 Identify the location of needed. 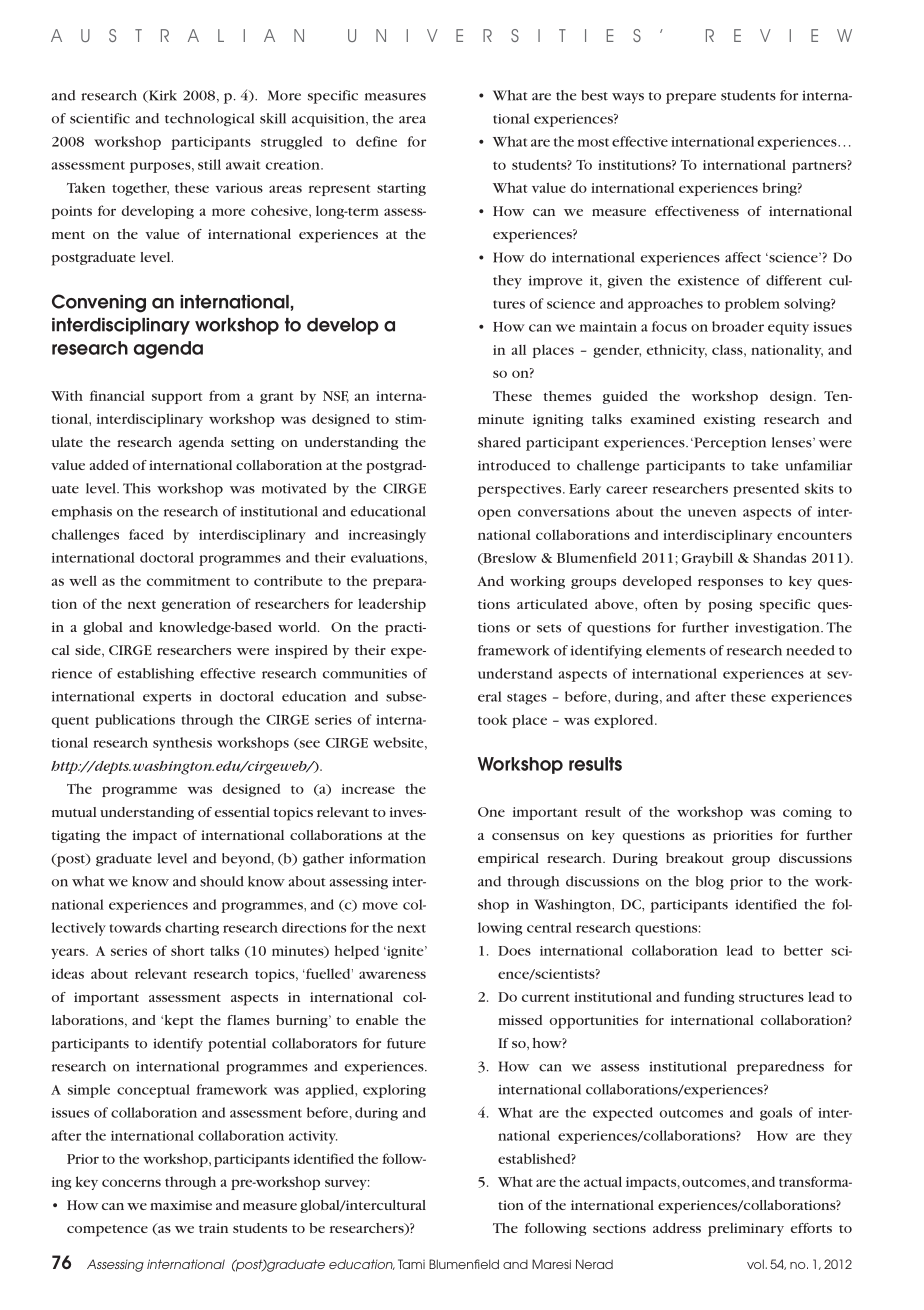
(811, 650).
